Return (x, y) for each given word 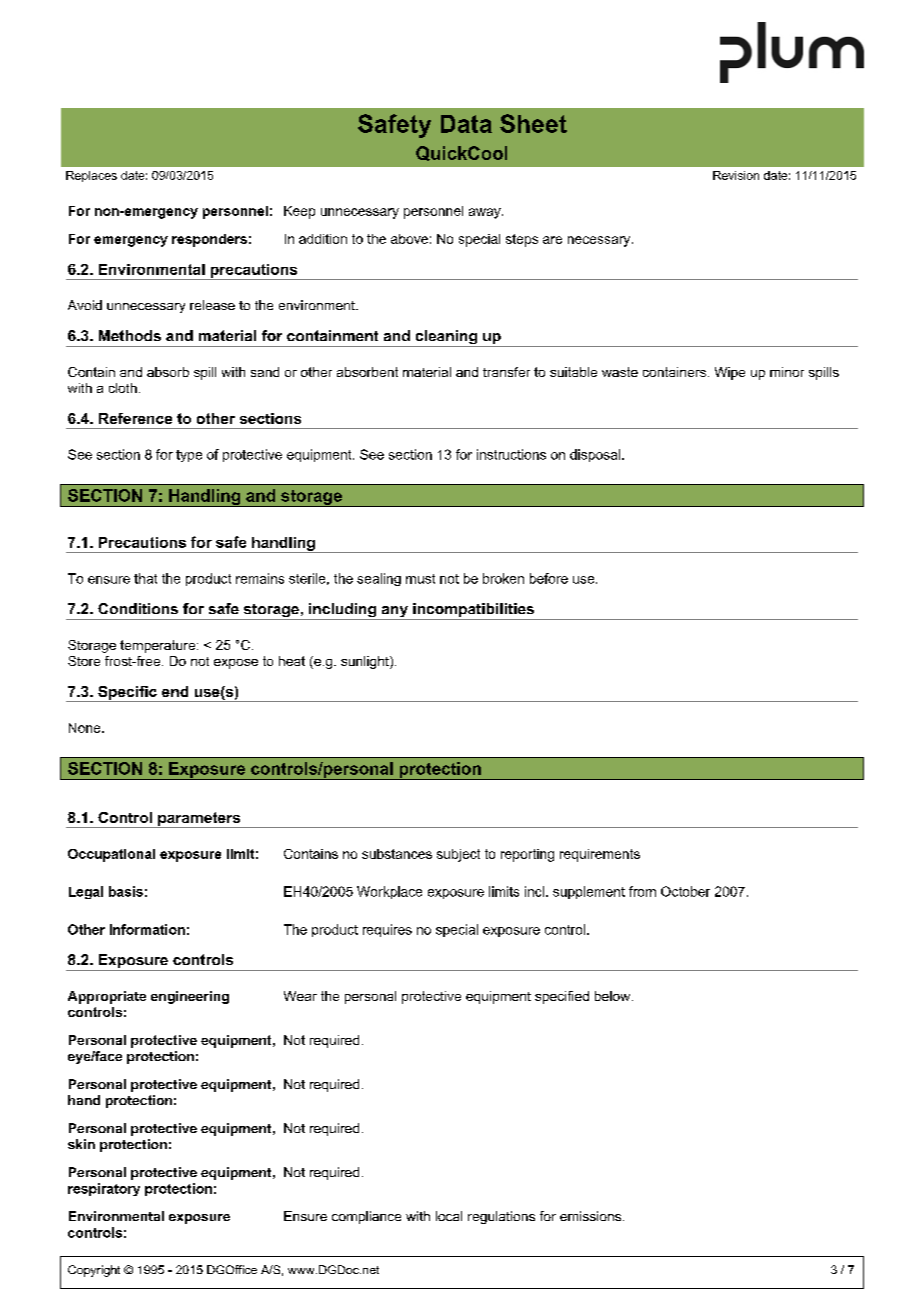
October (685, 891)
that (145, 578)
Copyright (94, 1271)
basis (126, 891)
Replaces (91, 176)
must (420, 579)
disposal (596, 455)
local (449, 1216)
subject (458, 855)
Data (466, 124)
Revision (736, 175)
